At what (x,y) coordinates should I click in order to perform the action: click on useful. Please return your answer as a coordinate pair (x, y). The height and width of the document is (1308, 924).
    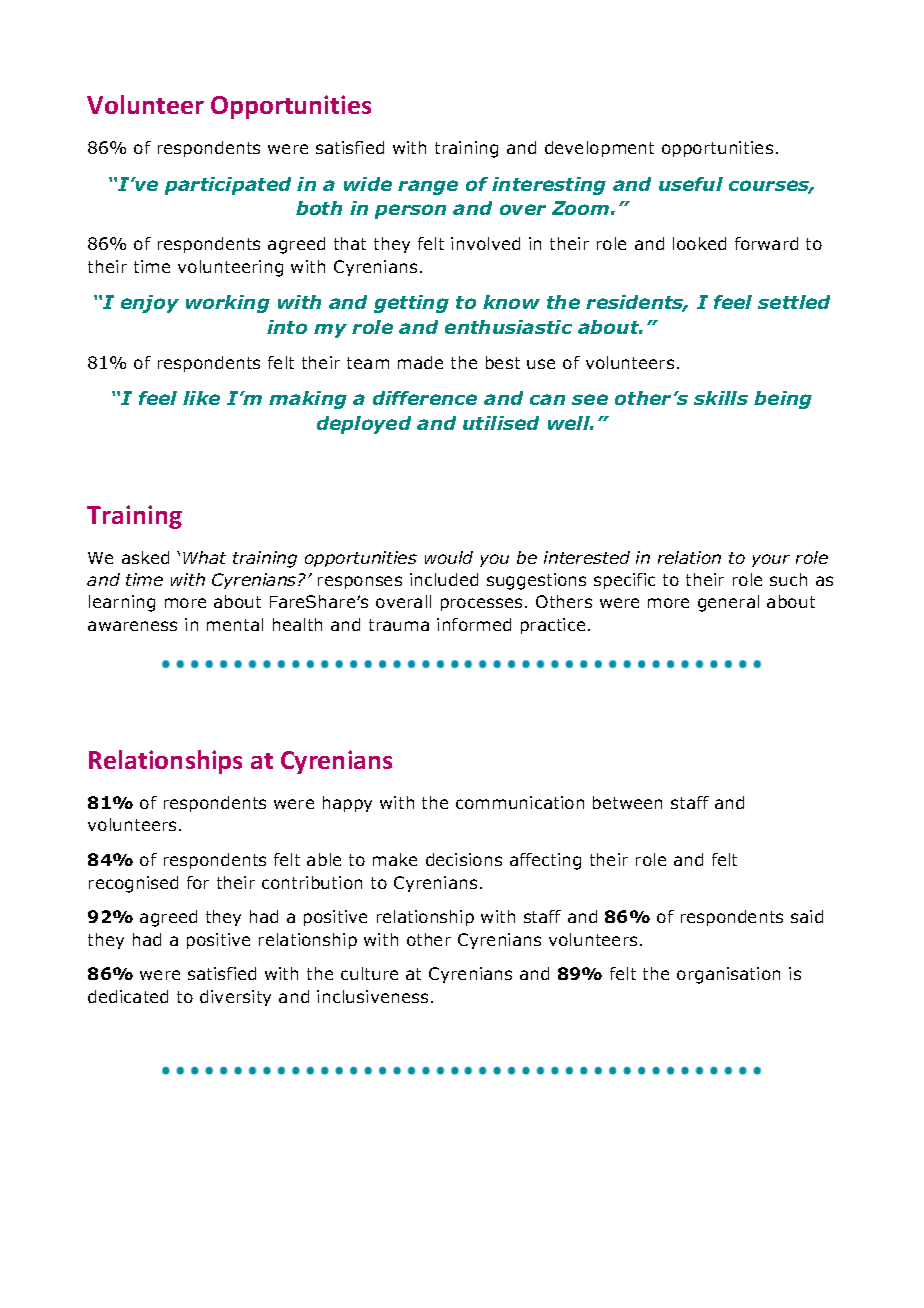
    Looking at the image, I should click on (691, 184).
